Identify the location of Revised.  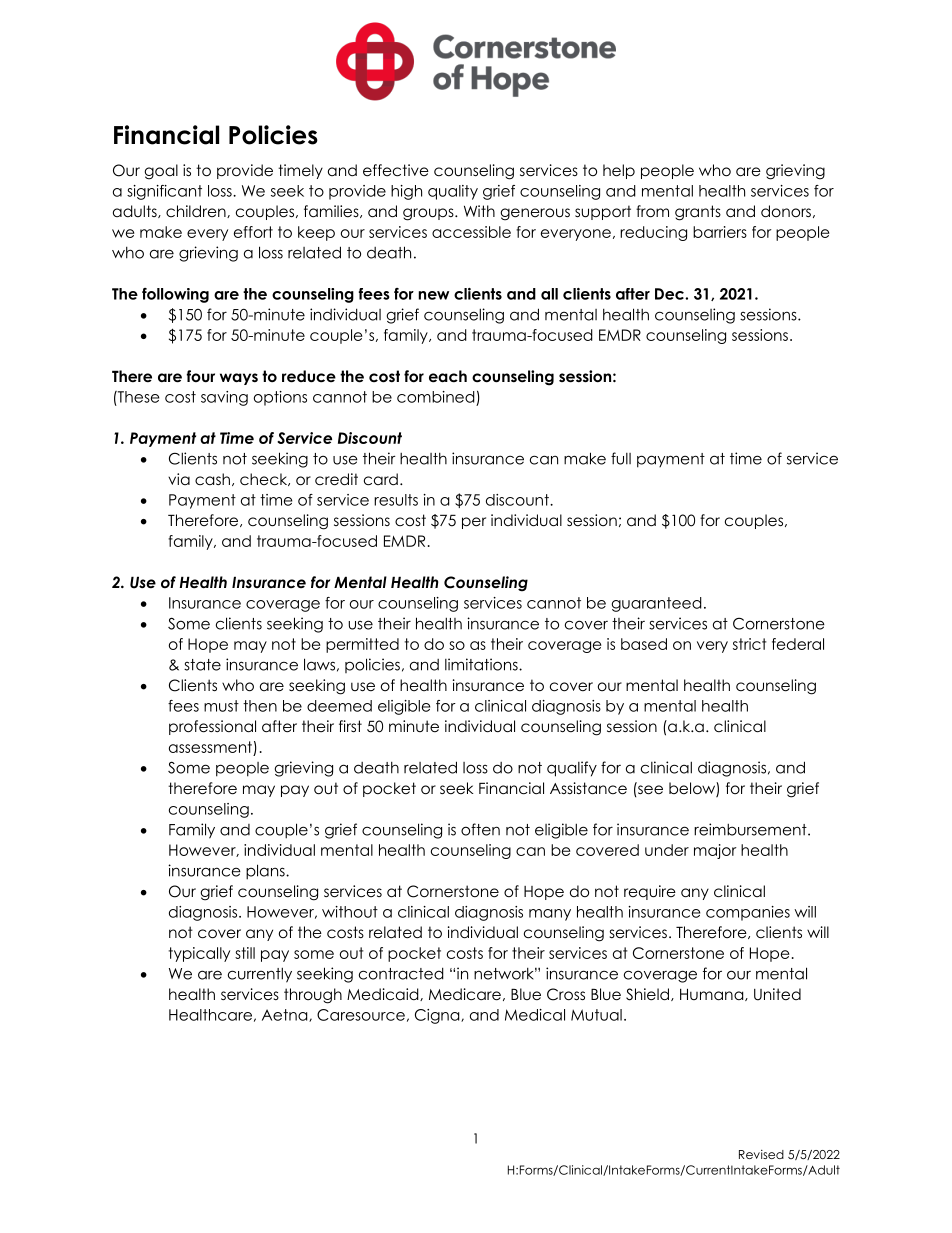
(761, 1154).
